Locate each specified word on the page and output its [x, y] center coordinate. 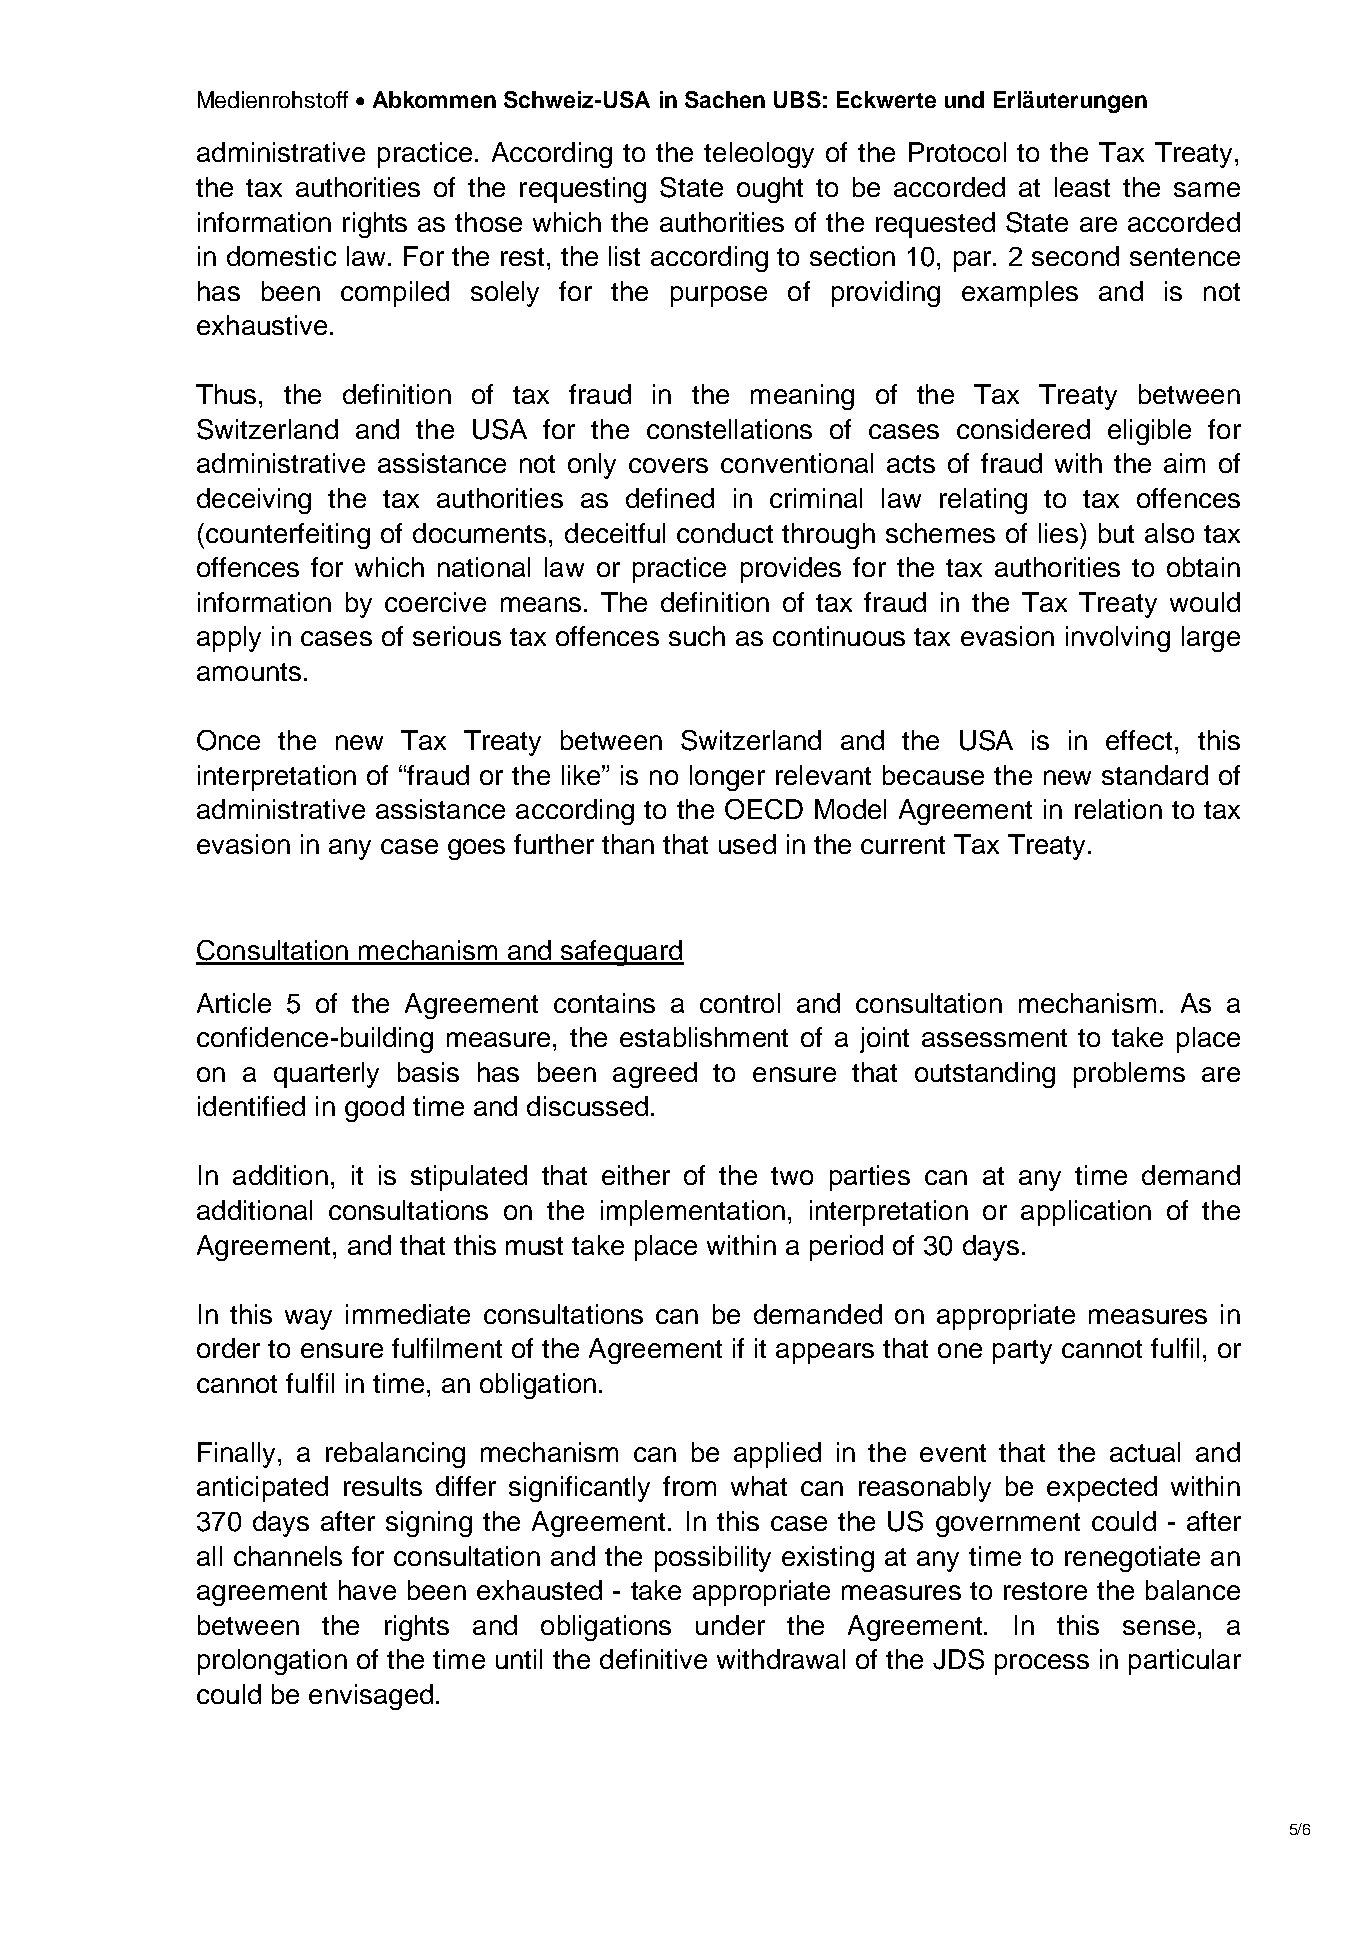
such [697, 636]
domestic [281, 256]
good [374, 1109]
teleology [759, 155]
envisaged [371, 1697]
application [1086, 1213]
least [1082, 187]
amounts [249, 672]
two [792, 1176]
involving [1118, 639]
